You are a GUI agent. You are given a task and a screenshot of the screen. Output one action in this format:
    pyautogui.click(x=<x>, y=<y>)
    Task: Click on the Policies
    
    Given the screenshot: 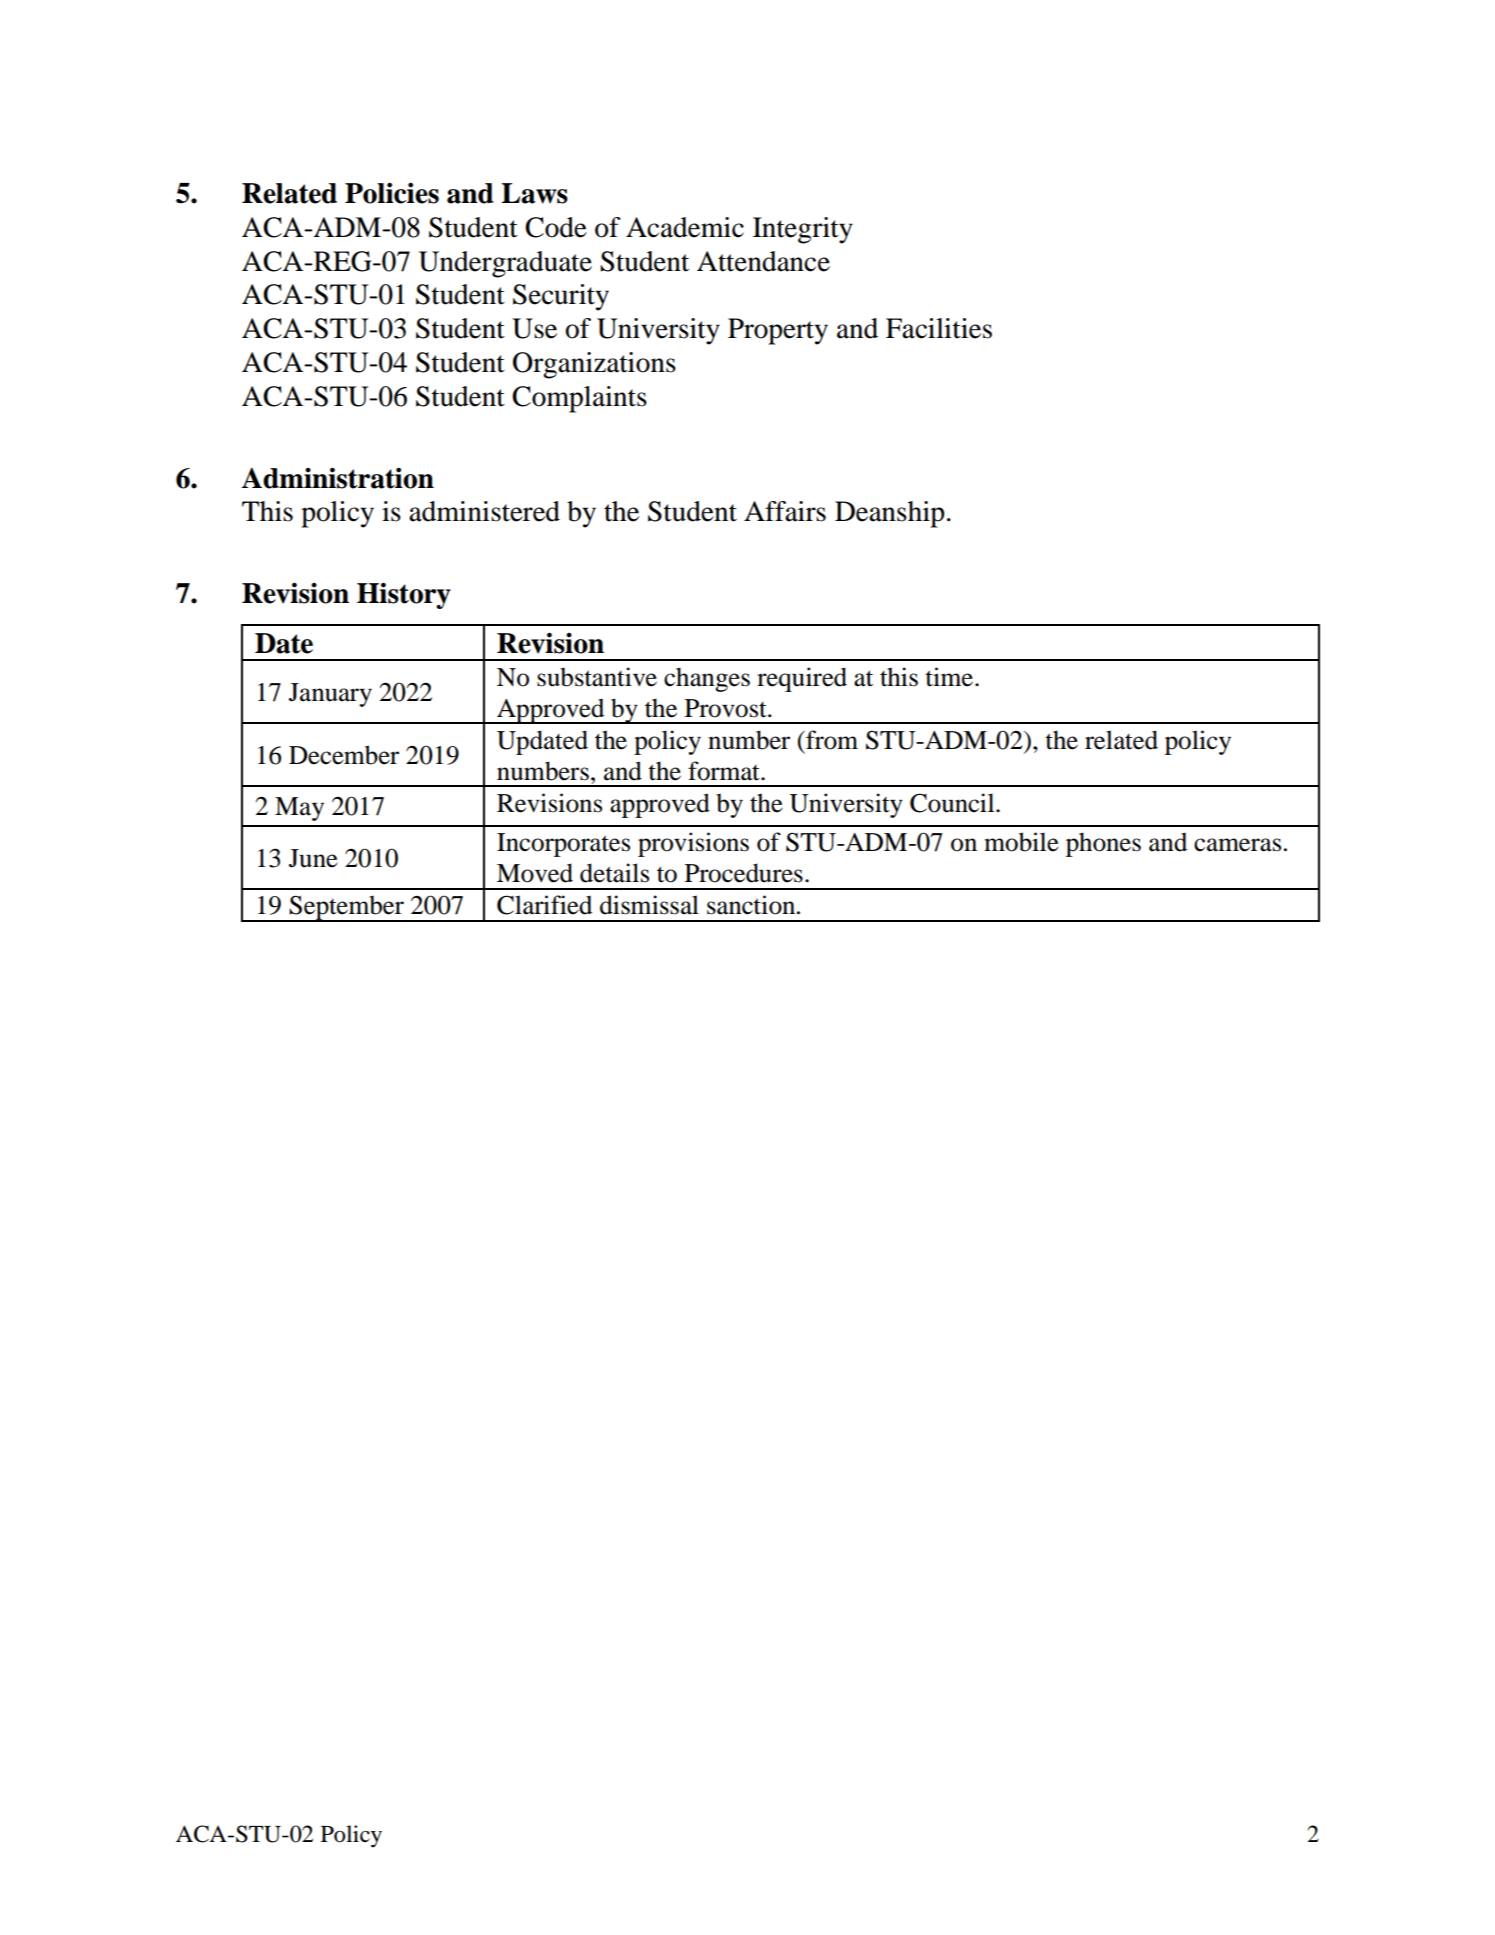 What is the action you would take?
    pyautogui.click(x=392, y=193)
